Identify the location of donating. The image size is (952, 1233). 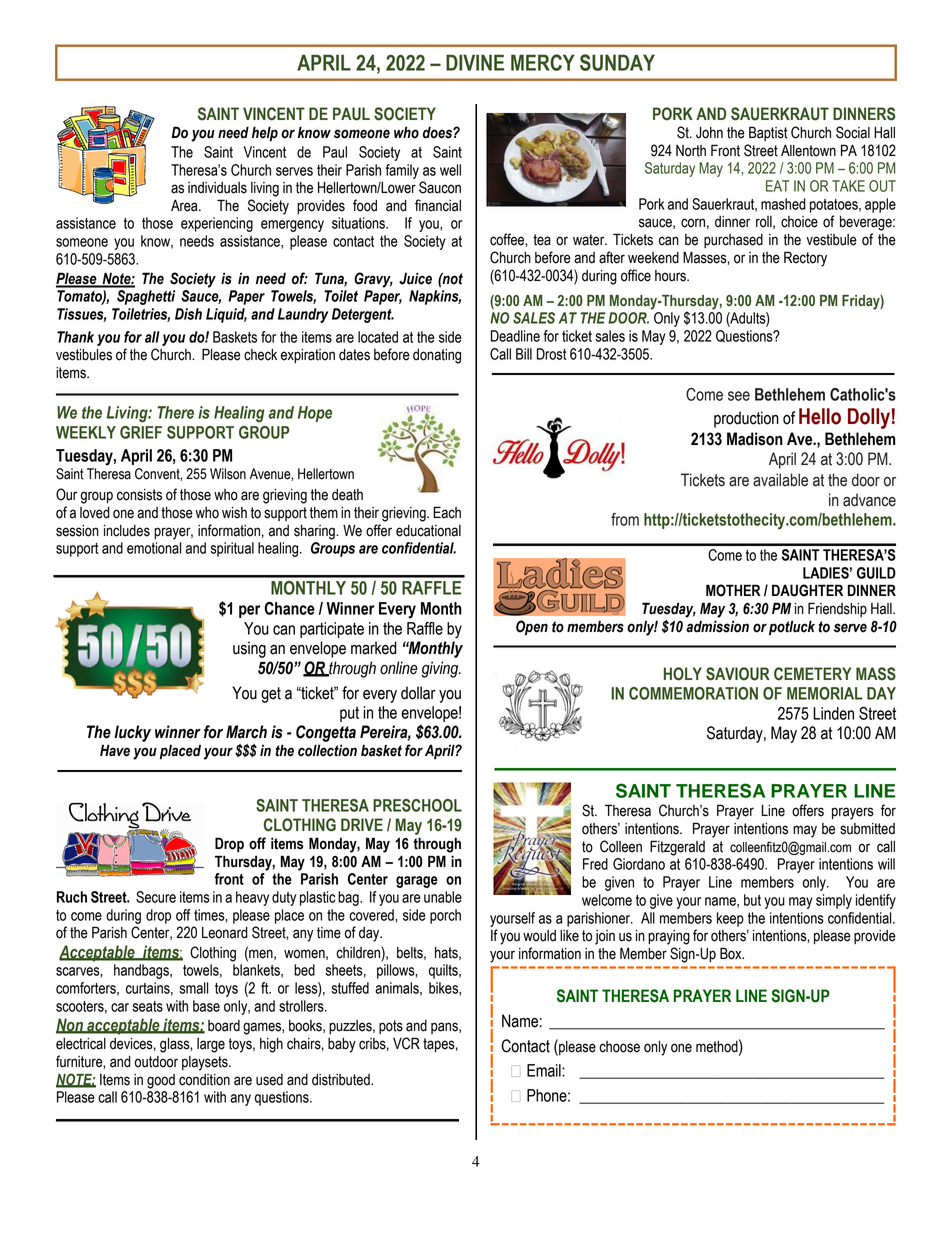
(437, 356).
